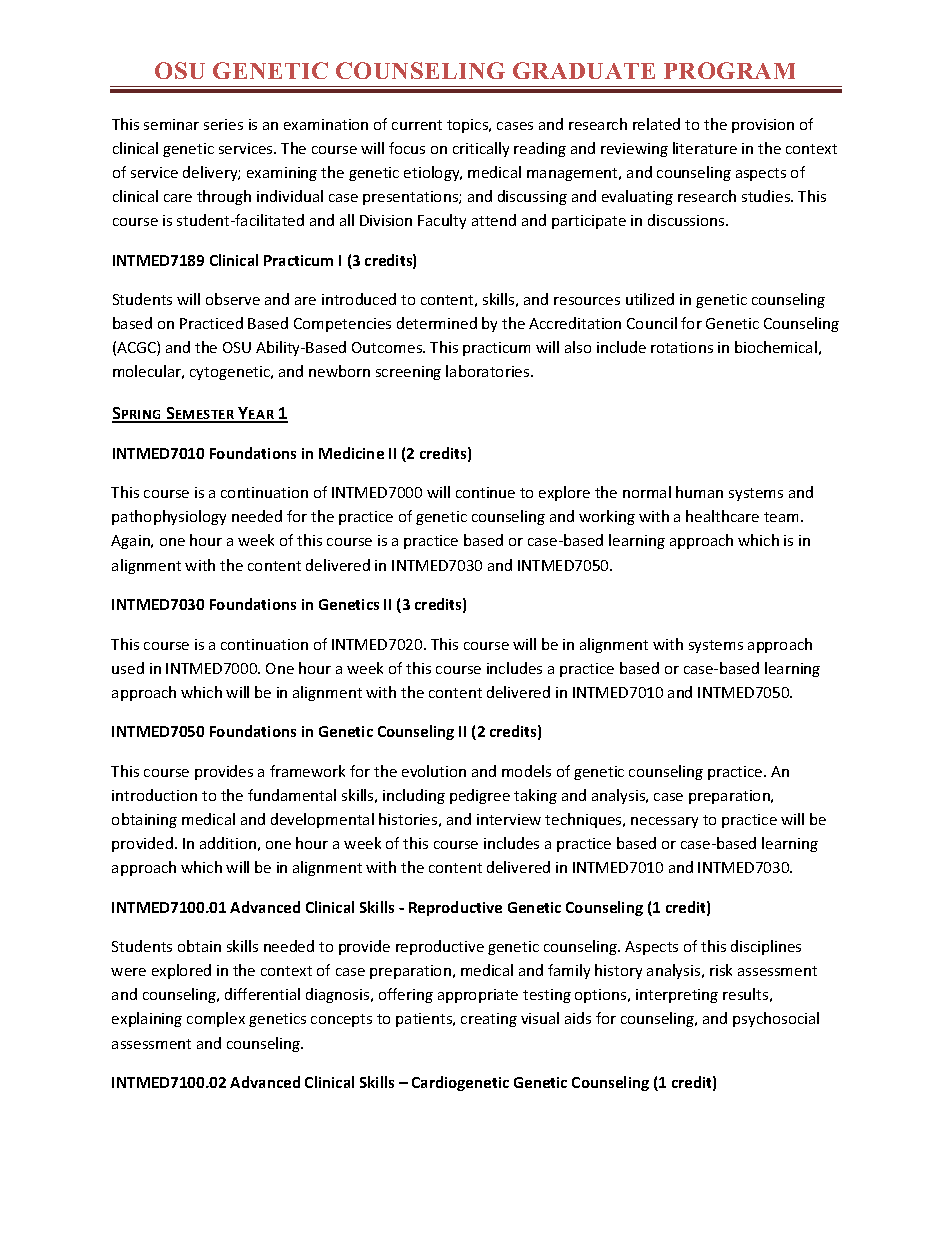  What do you see at coordinates (437, 323) in the screenshot?
I see `determined` at bounding box center [437, 323].
